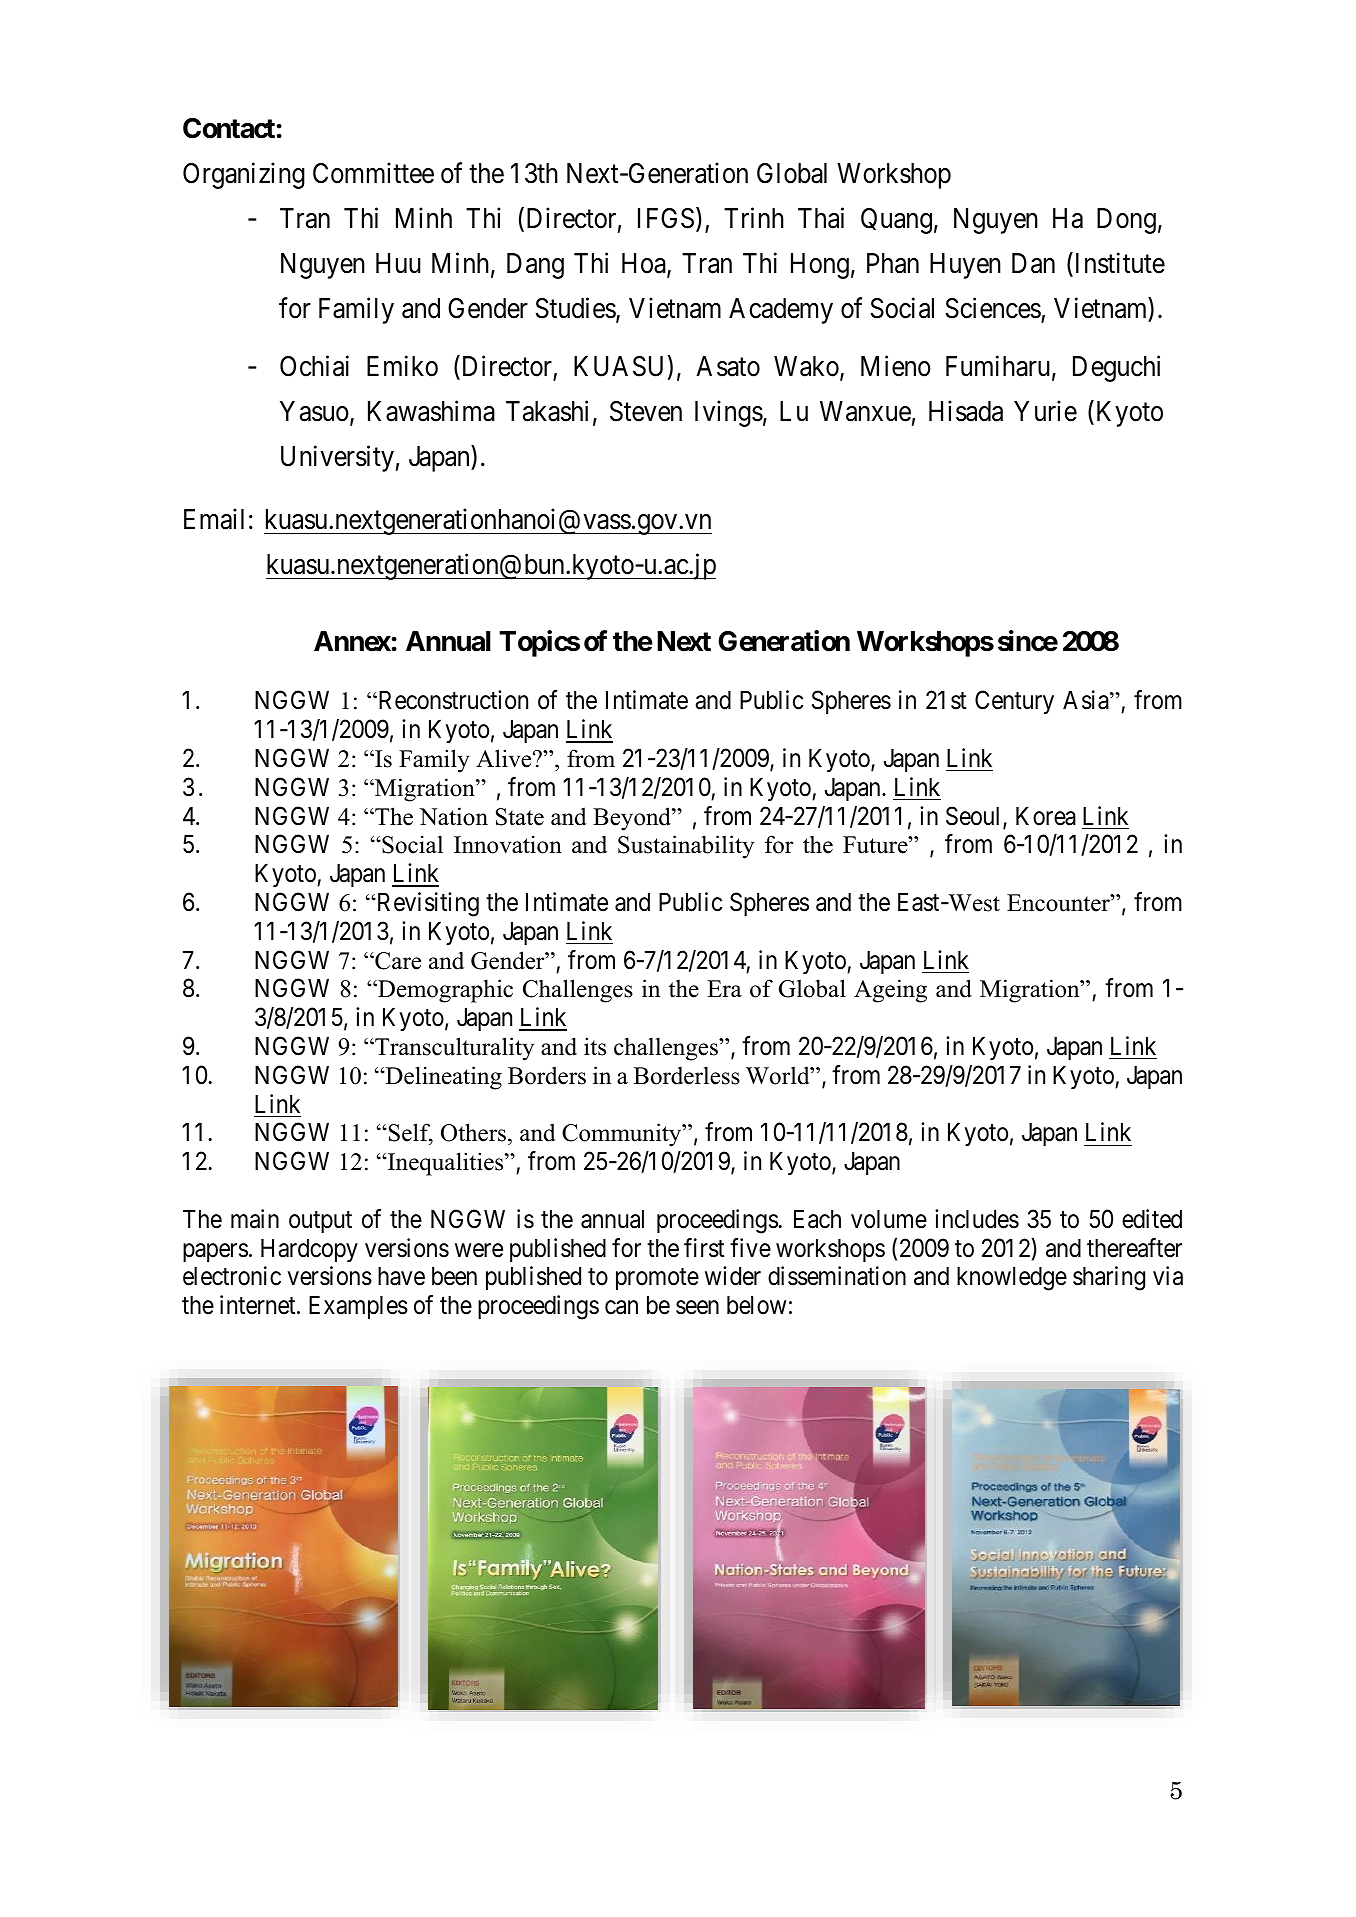 This image has height=1917, width=1356. I want to click on Hardcopy, so click(309, 1250).
